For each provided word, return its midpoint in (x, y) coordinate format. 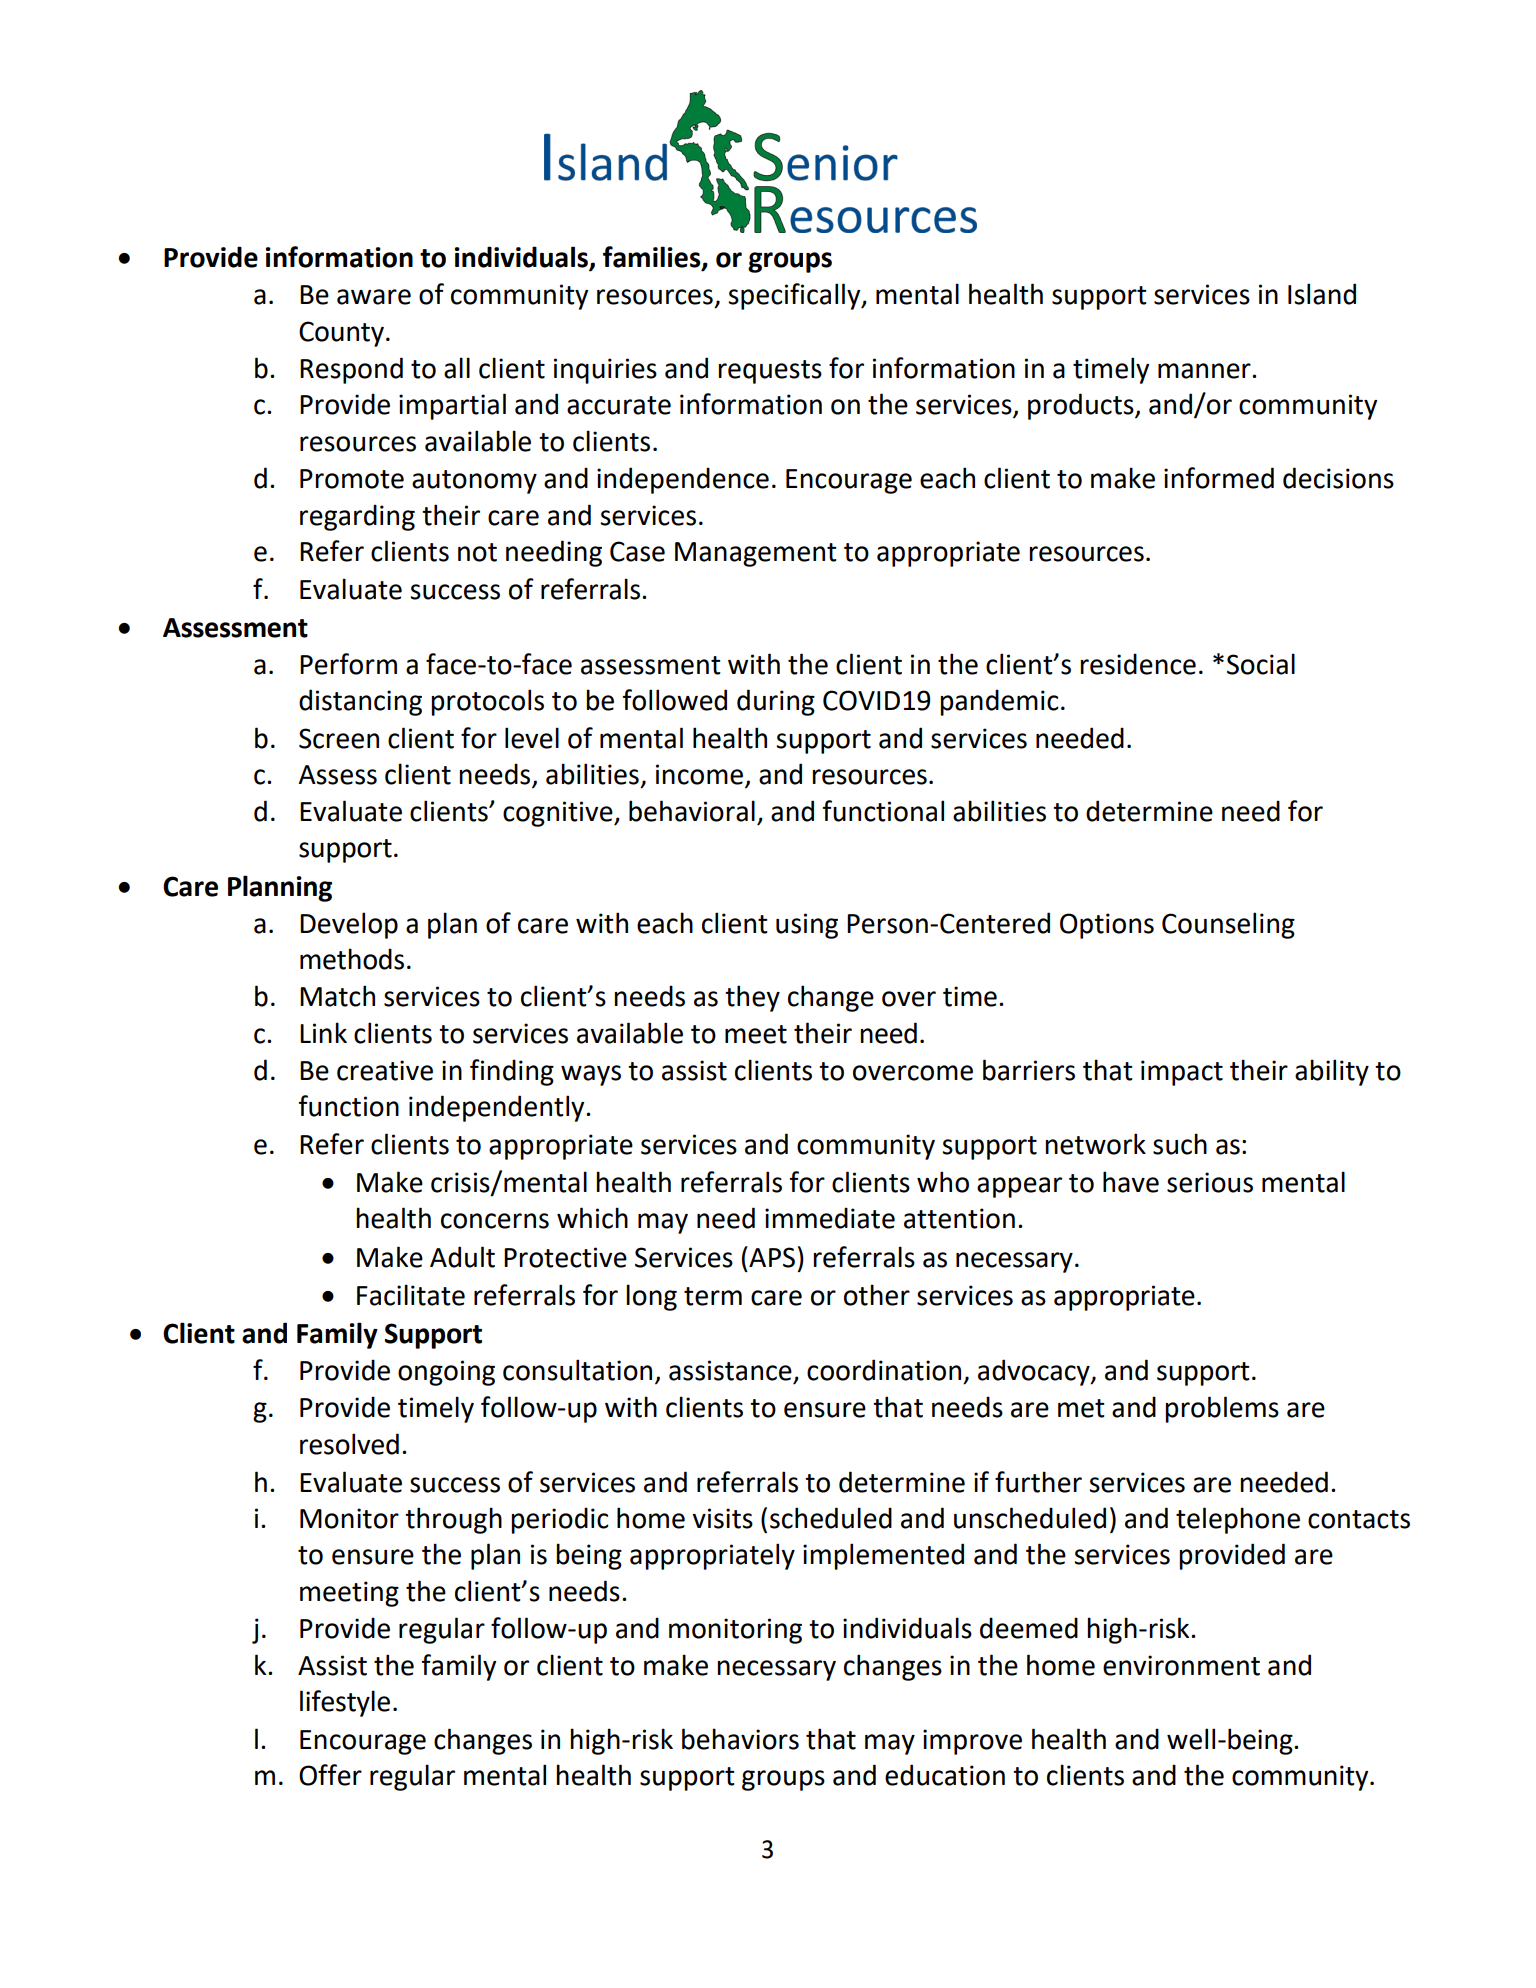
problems (1222, 1409)
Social (1261, 664)
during (776, 702)
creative (385, 1070)
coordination (884, 1370)
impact (1182, 1073)
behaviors (740, 1739)
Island (1322, 294)
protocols (487, 702)
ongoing (446, 1373)
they (752, 998)
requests (770, 372)
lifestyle (345, 1703)
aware (374, 297)
